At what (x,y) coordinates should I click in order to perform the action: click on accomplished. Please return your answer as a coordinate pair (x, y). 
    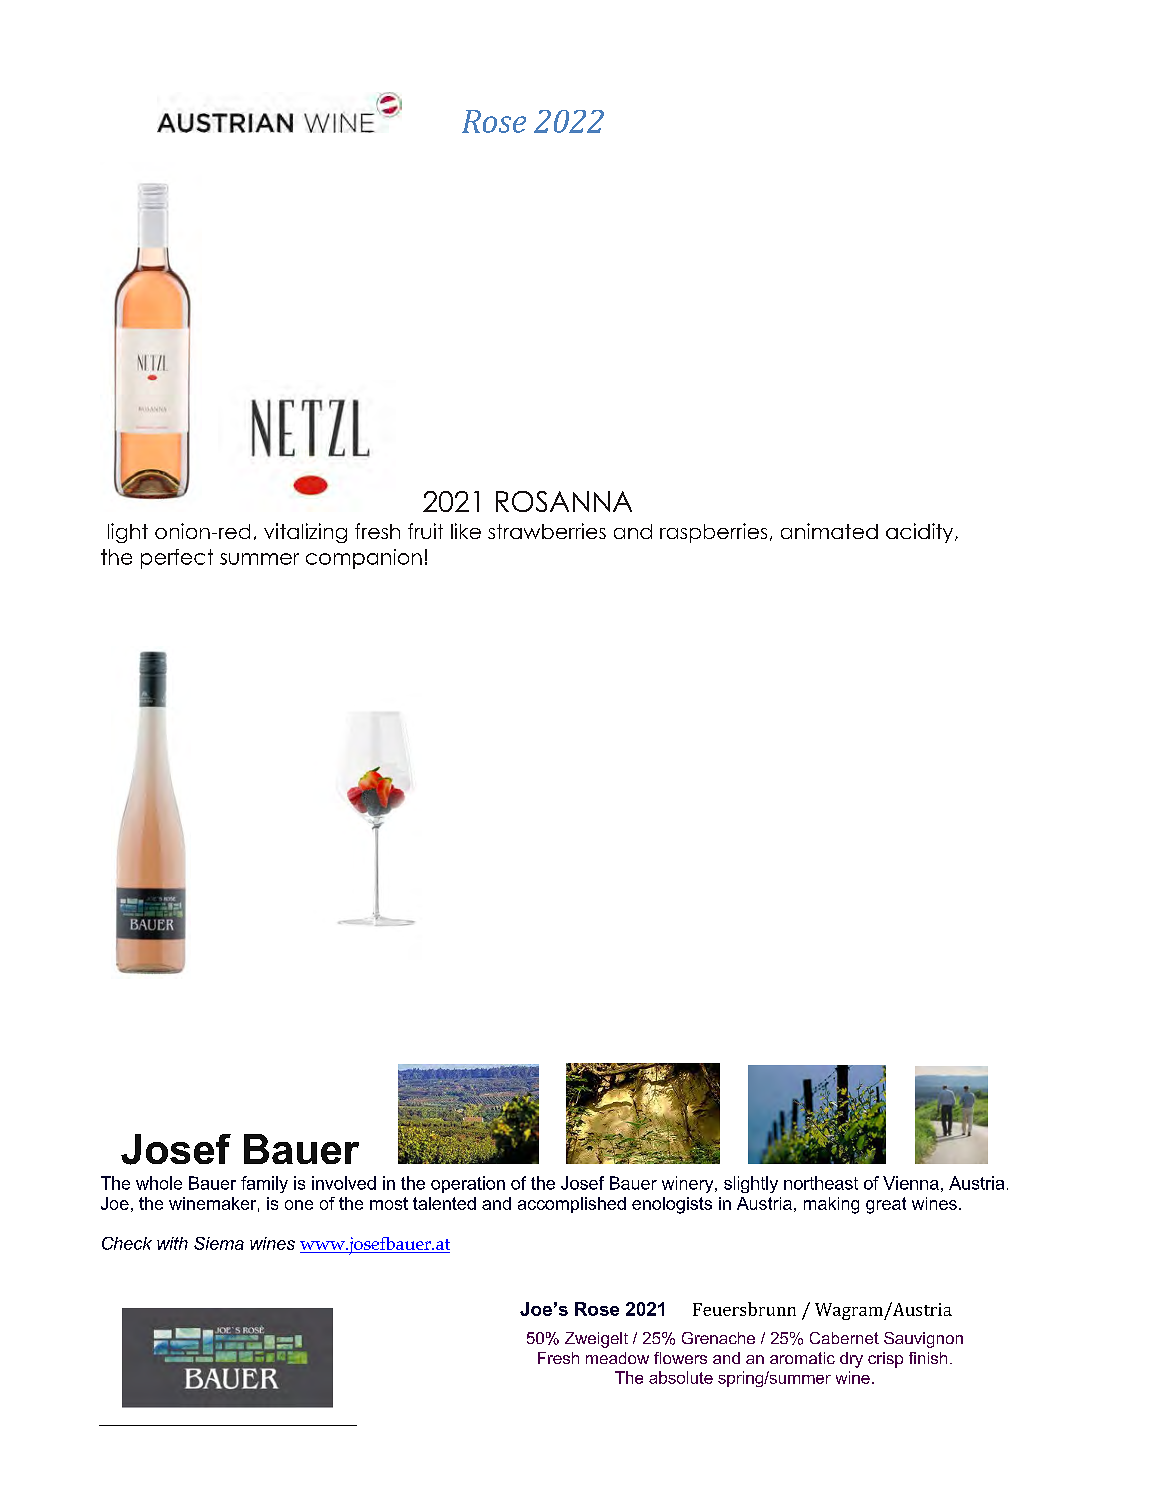
    Looking at the image, I should click on (572, 1205).
